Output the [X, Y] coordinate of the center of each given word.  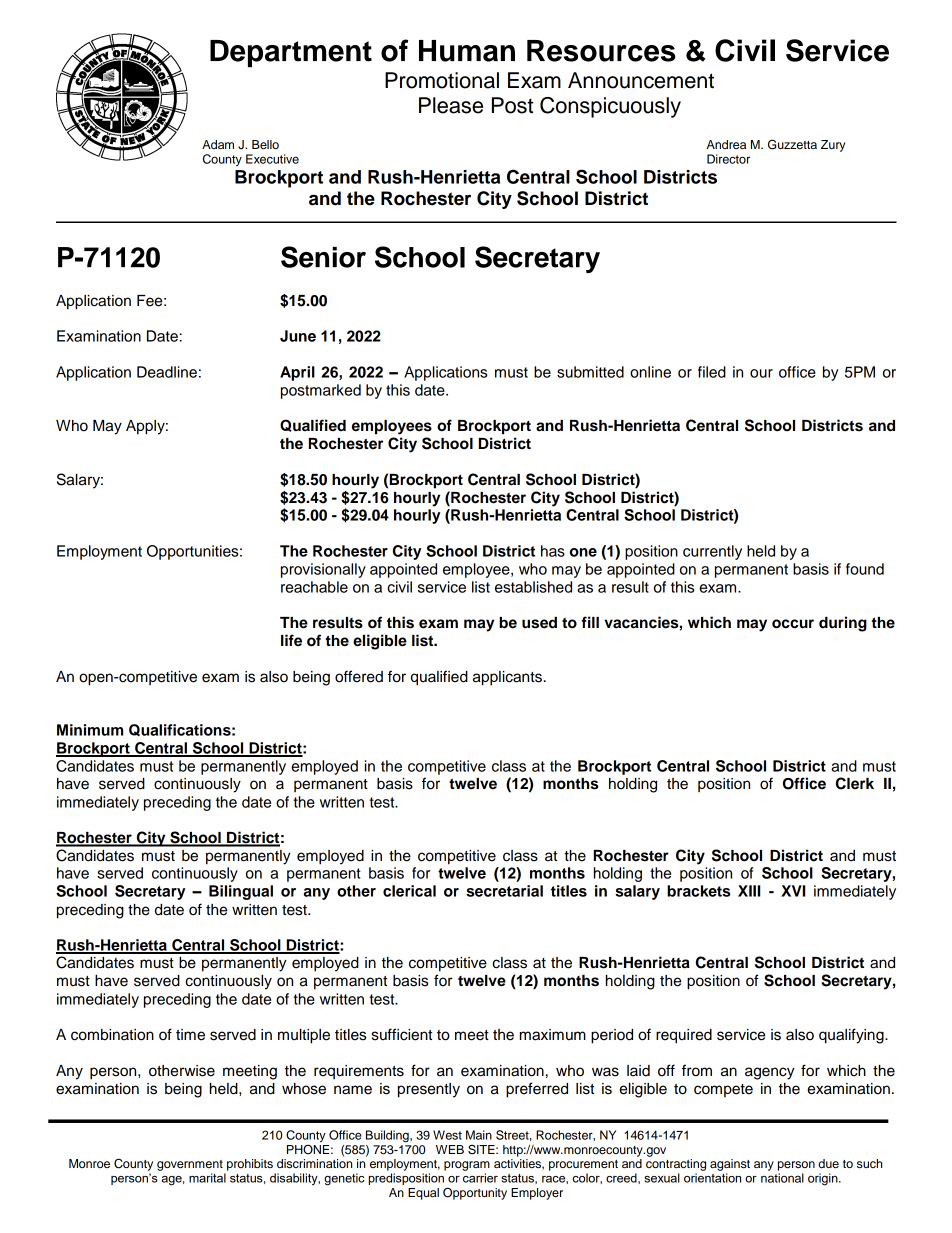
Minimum [90, 730]
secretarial [504, 891]
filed [712, 372]
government [190, 1165]
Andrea [726, 144]
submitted [590, 372]
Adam [218, 144]
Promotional [442, 80]
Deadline [167, 372]
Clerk [855, 783]
